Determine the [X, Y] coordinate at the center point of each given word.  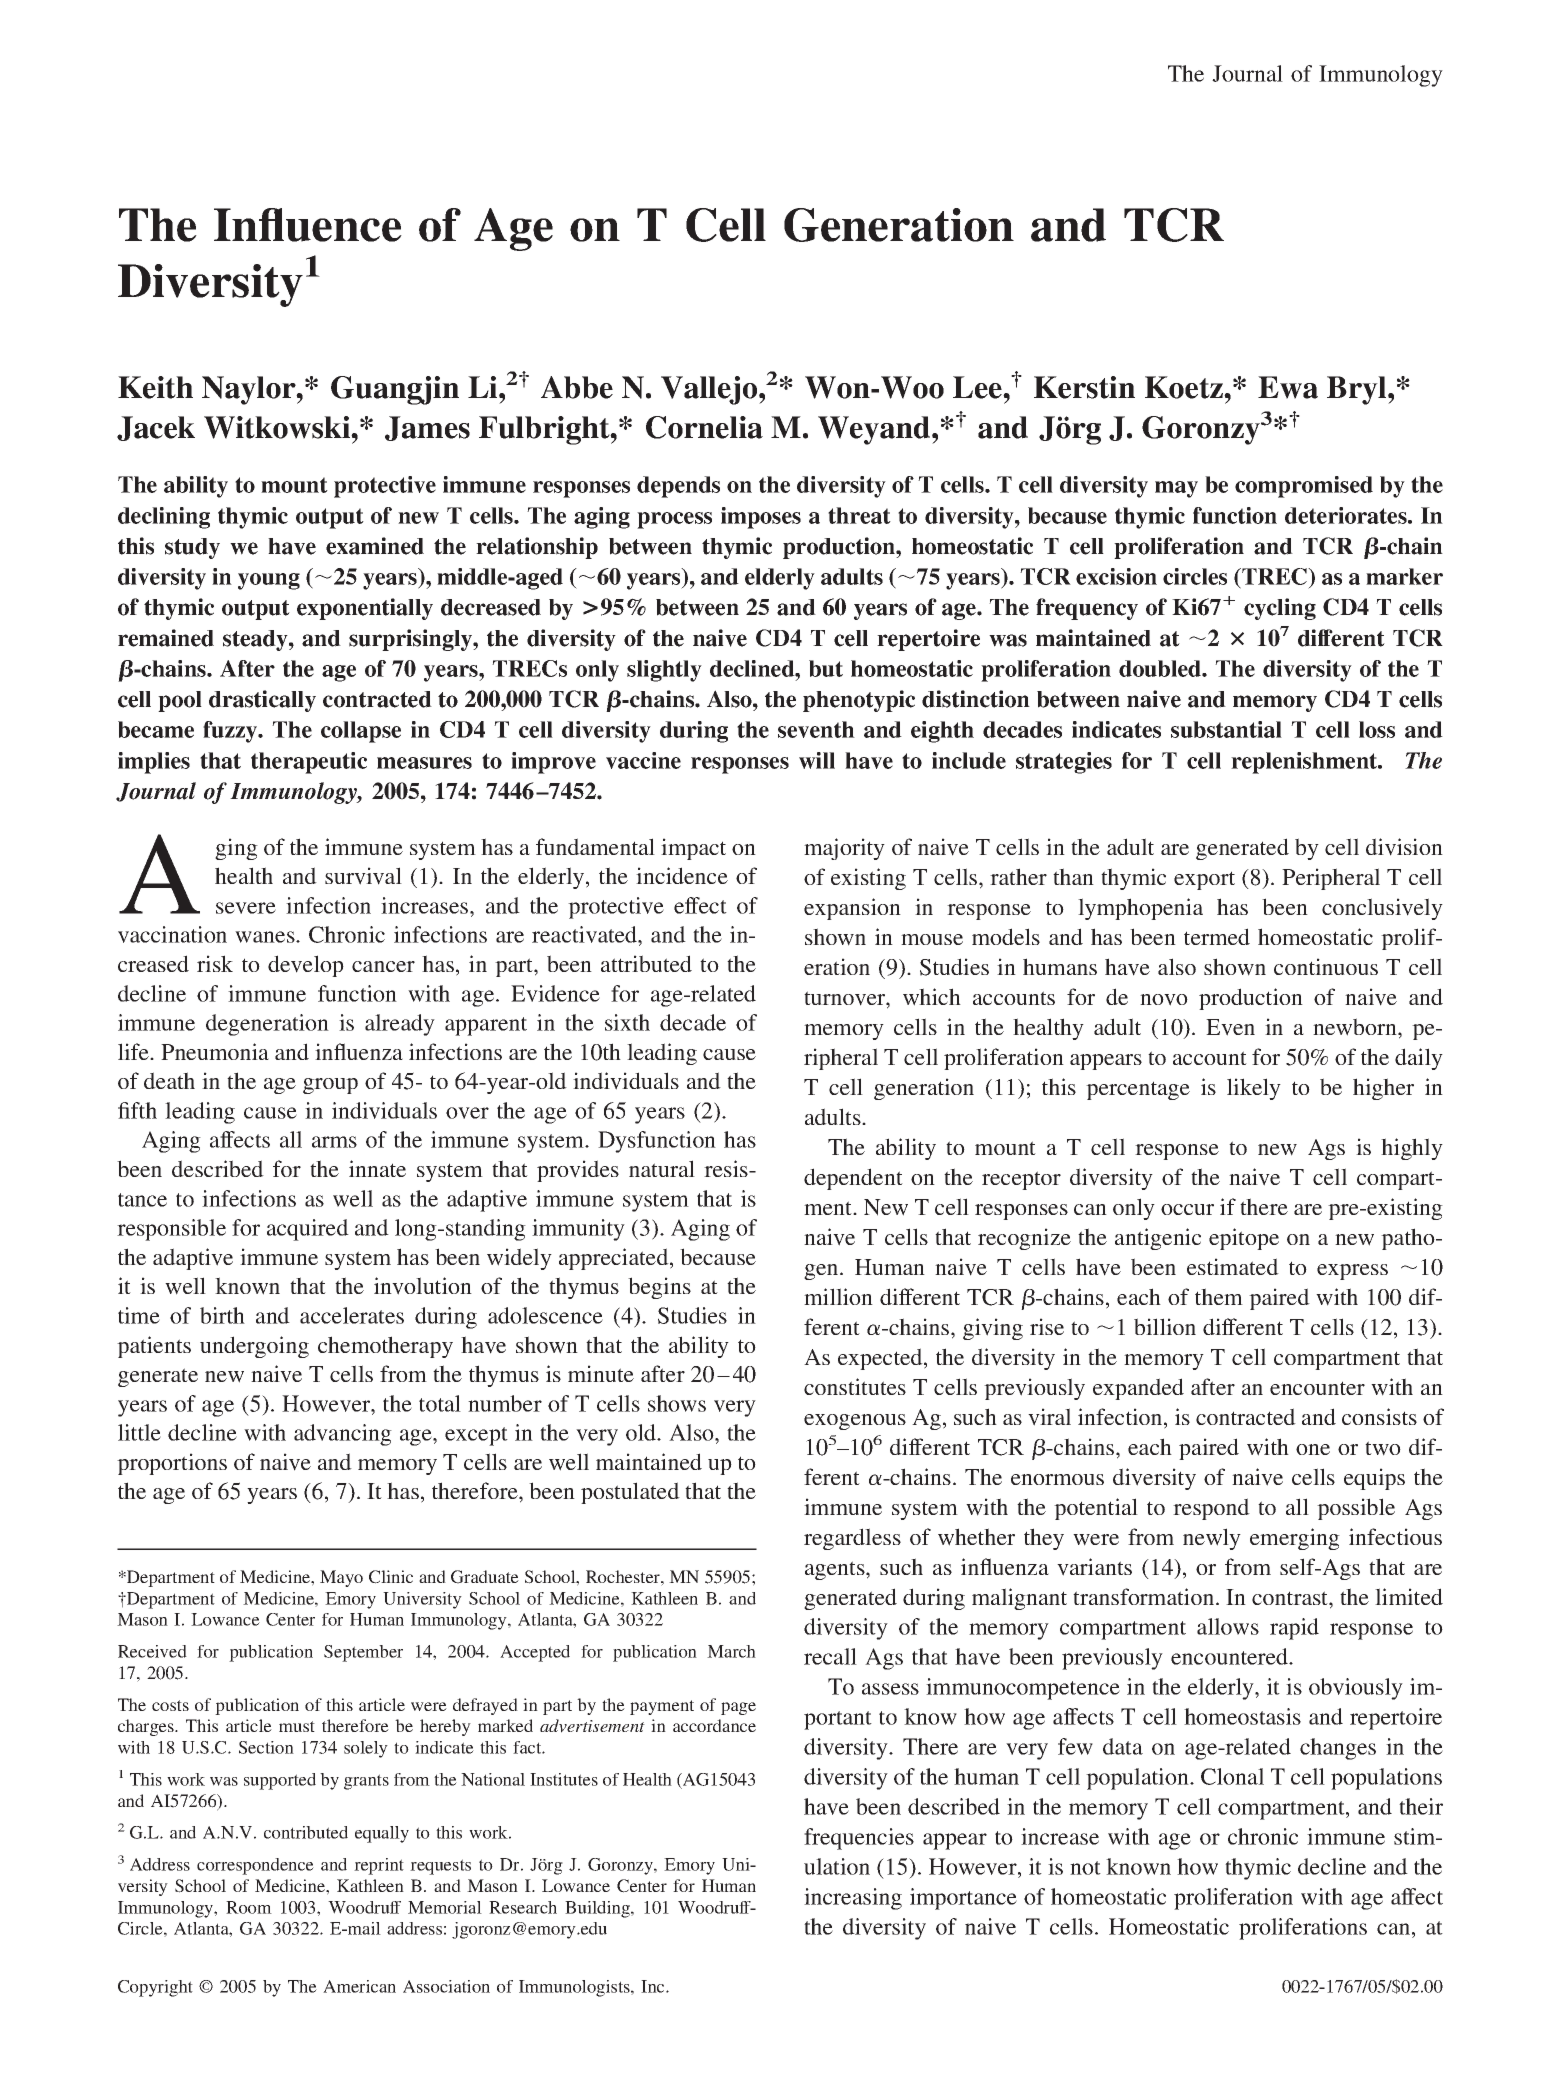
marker [1404, 576]
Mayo [341, 1578]
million [838, 1296]
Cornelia [704, 427]
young [269, 581]
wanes [266, 937]
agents [836, 1570]
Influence [308, 225]
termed [1217, 936]
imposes [761, 518]
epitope [1244, 1239]
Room [249, 1907]
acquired [308, 1230]
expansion [852, 909]
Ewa [1288, 387]
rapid [1294, 1629]
